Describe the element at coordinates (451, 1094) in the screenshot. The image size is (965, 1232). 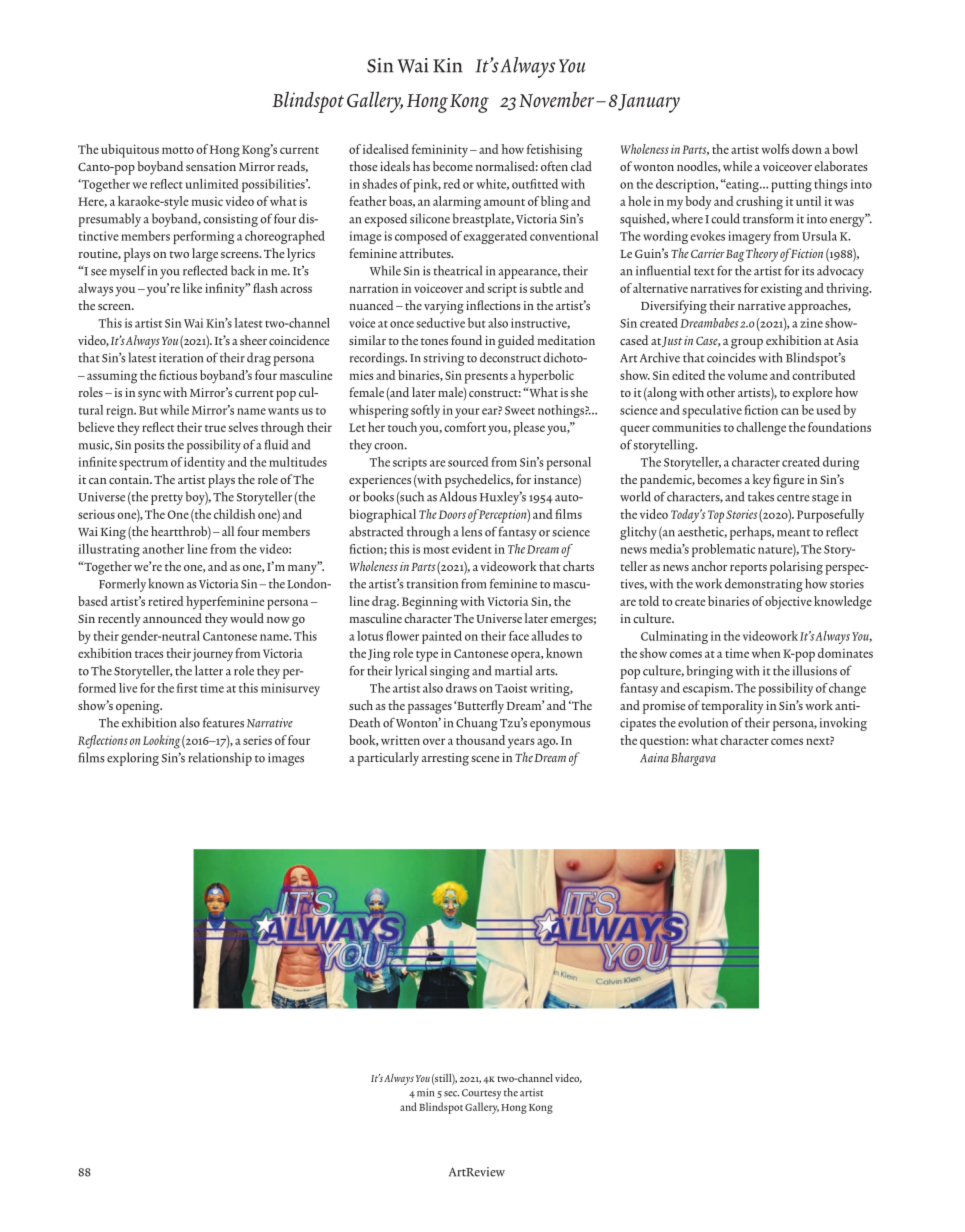
I see `sec` at that location.
